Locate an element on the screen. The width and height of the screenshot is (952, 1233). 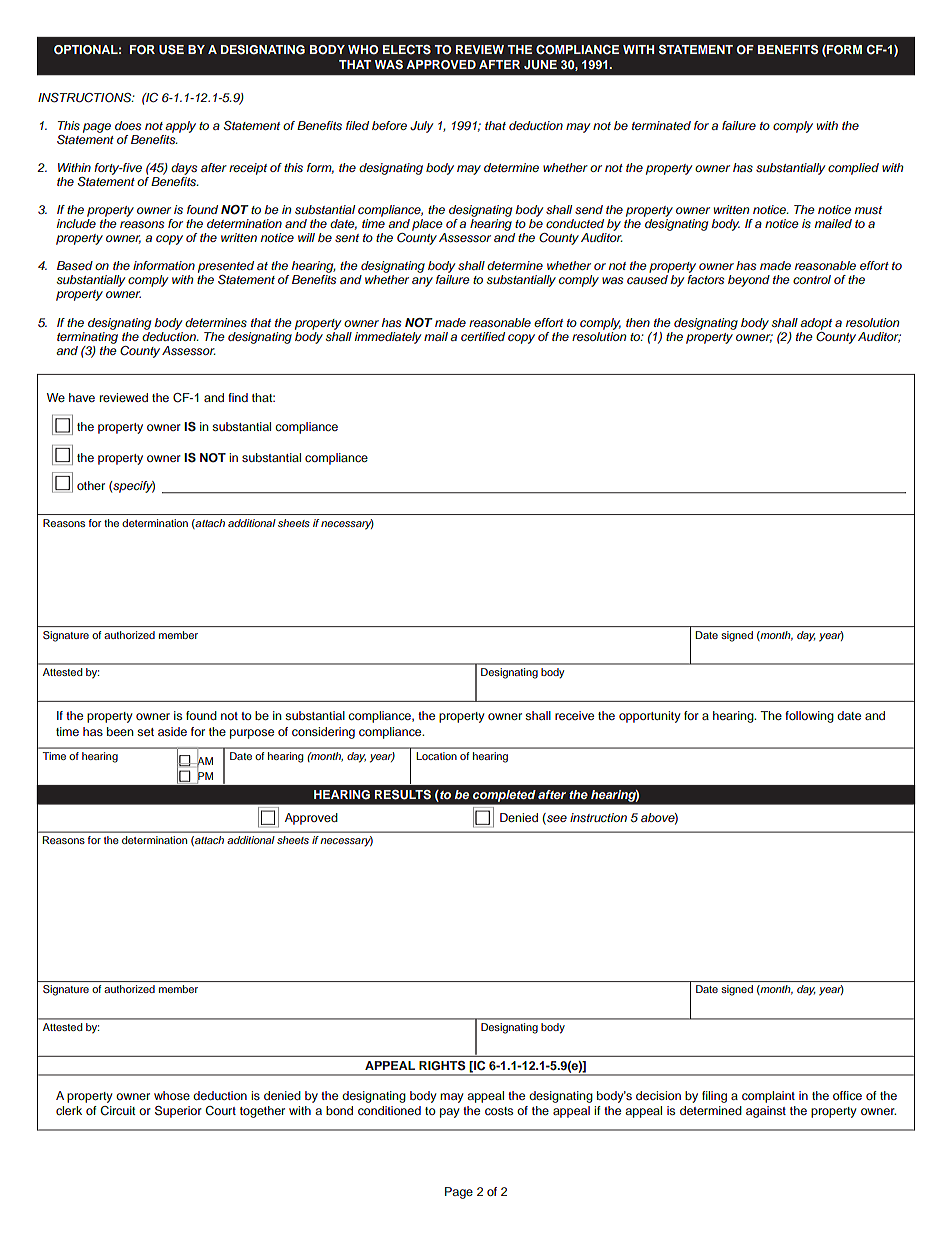
terminated is located at coordinates (661, 125).
